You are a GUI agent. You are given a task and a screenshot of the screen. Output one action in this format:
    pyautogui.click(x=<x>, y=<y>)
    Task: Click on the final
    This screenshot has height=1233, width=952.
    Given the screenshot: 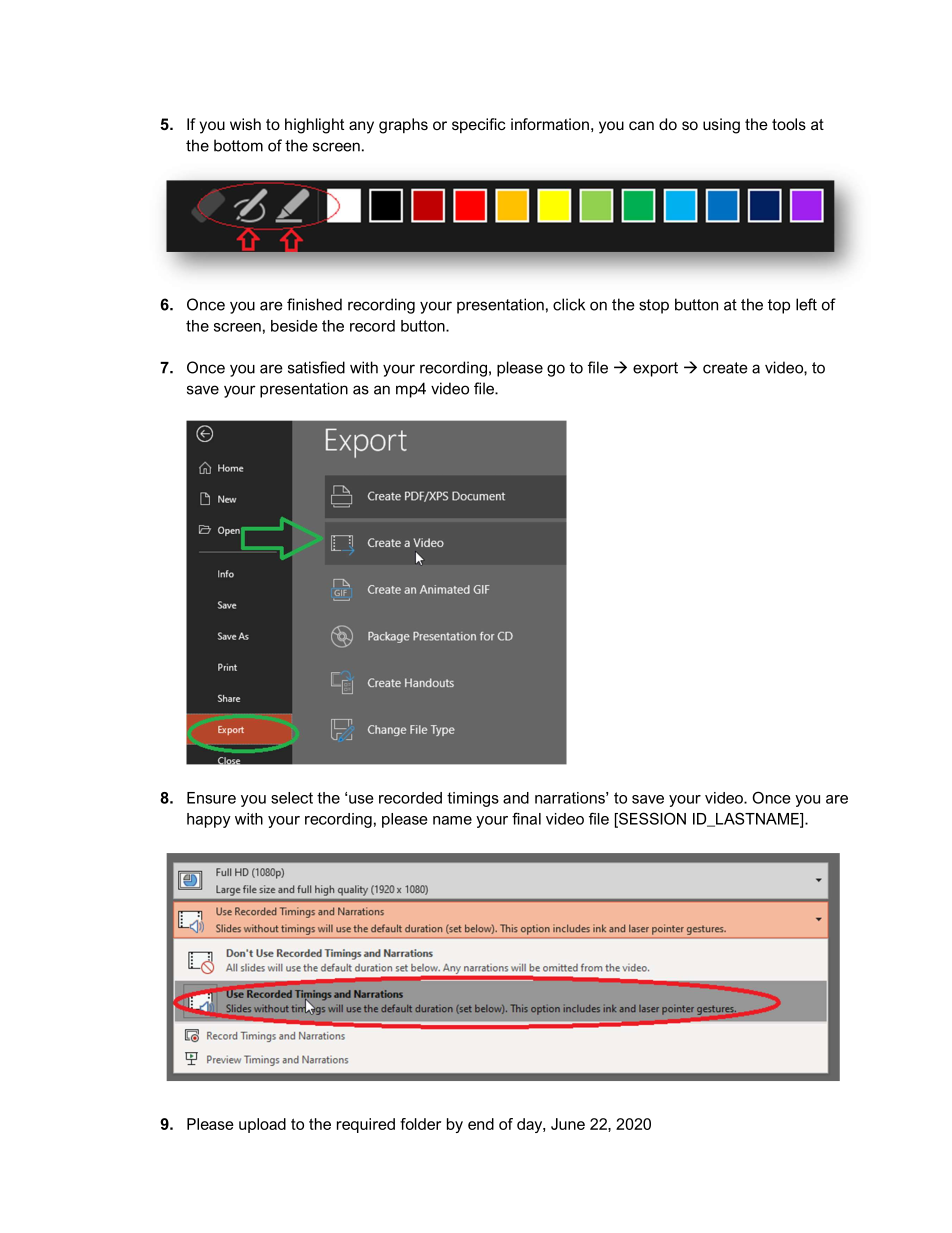 What is the action you would take?
    pyautogui.click(x=526, y=818)
